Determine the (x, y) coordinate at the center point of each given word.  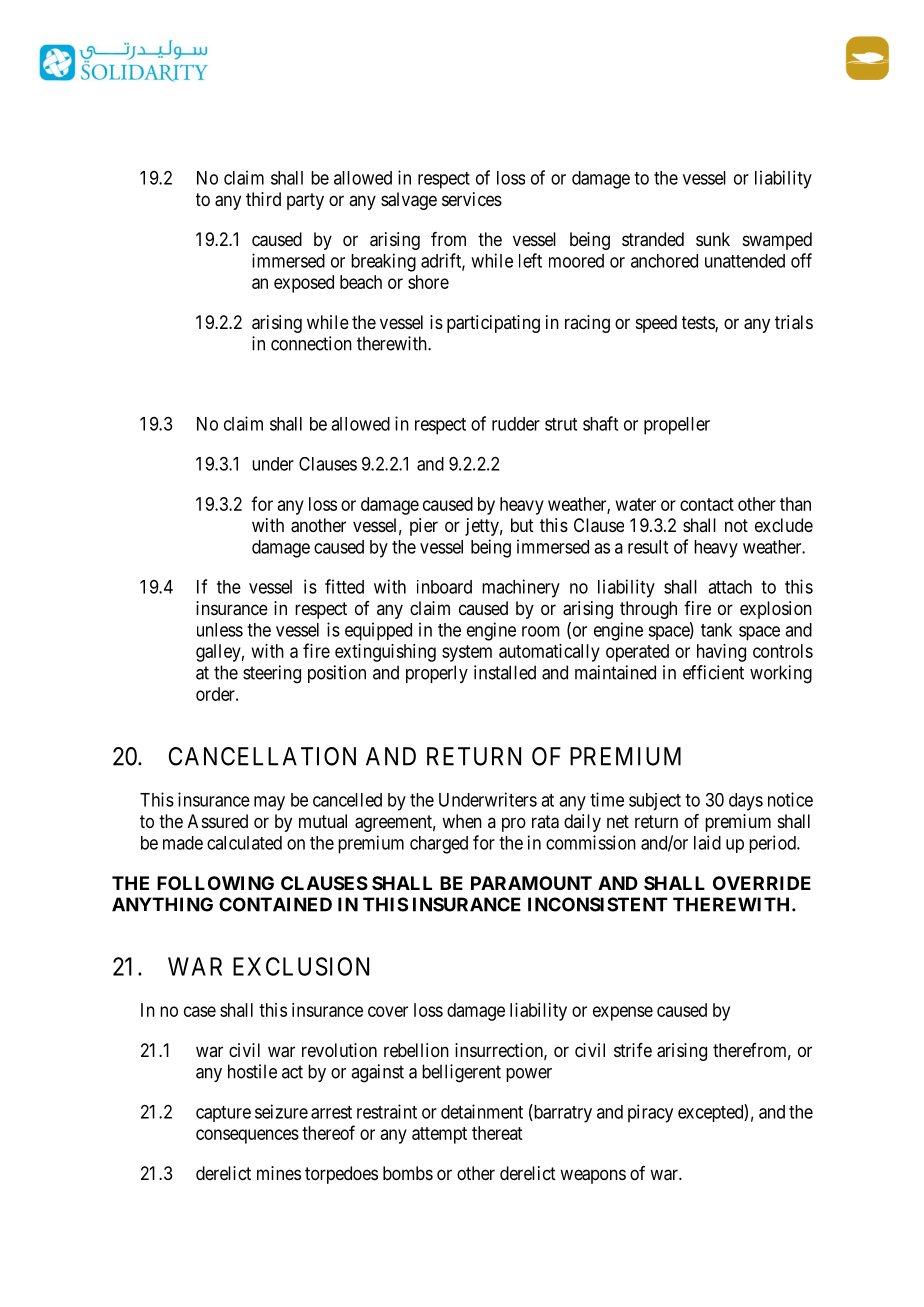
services (472, 199)
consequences (247, 1136)
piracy (650, 1113)
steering (272, 674)
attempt (439, 1135)
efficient (713, 672)
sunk (713, 239)
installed (505, 672)
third (263, 199)
